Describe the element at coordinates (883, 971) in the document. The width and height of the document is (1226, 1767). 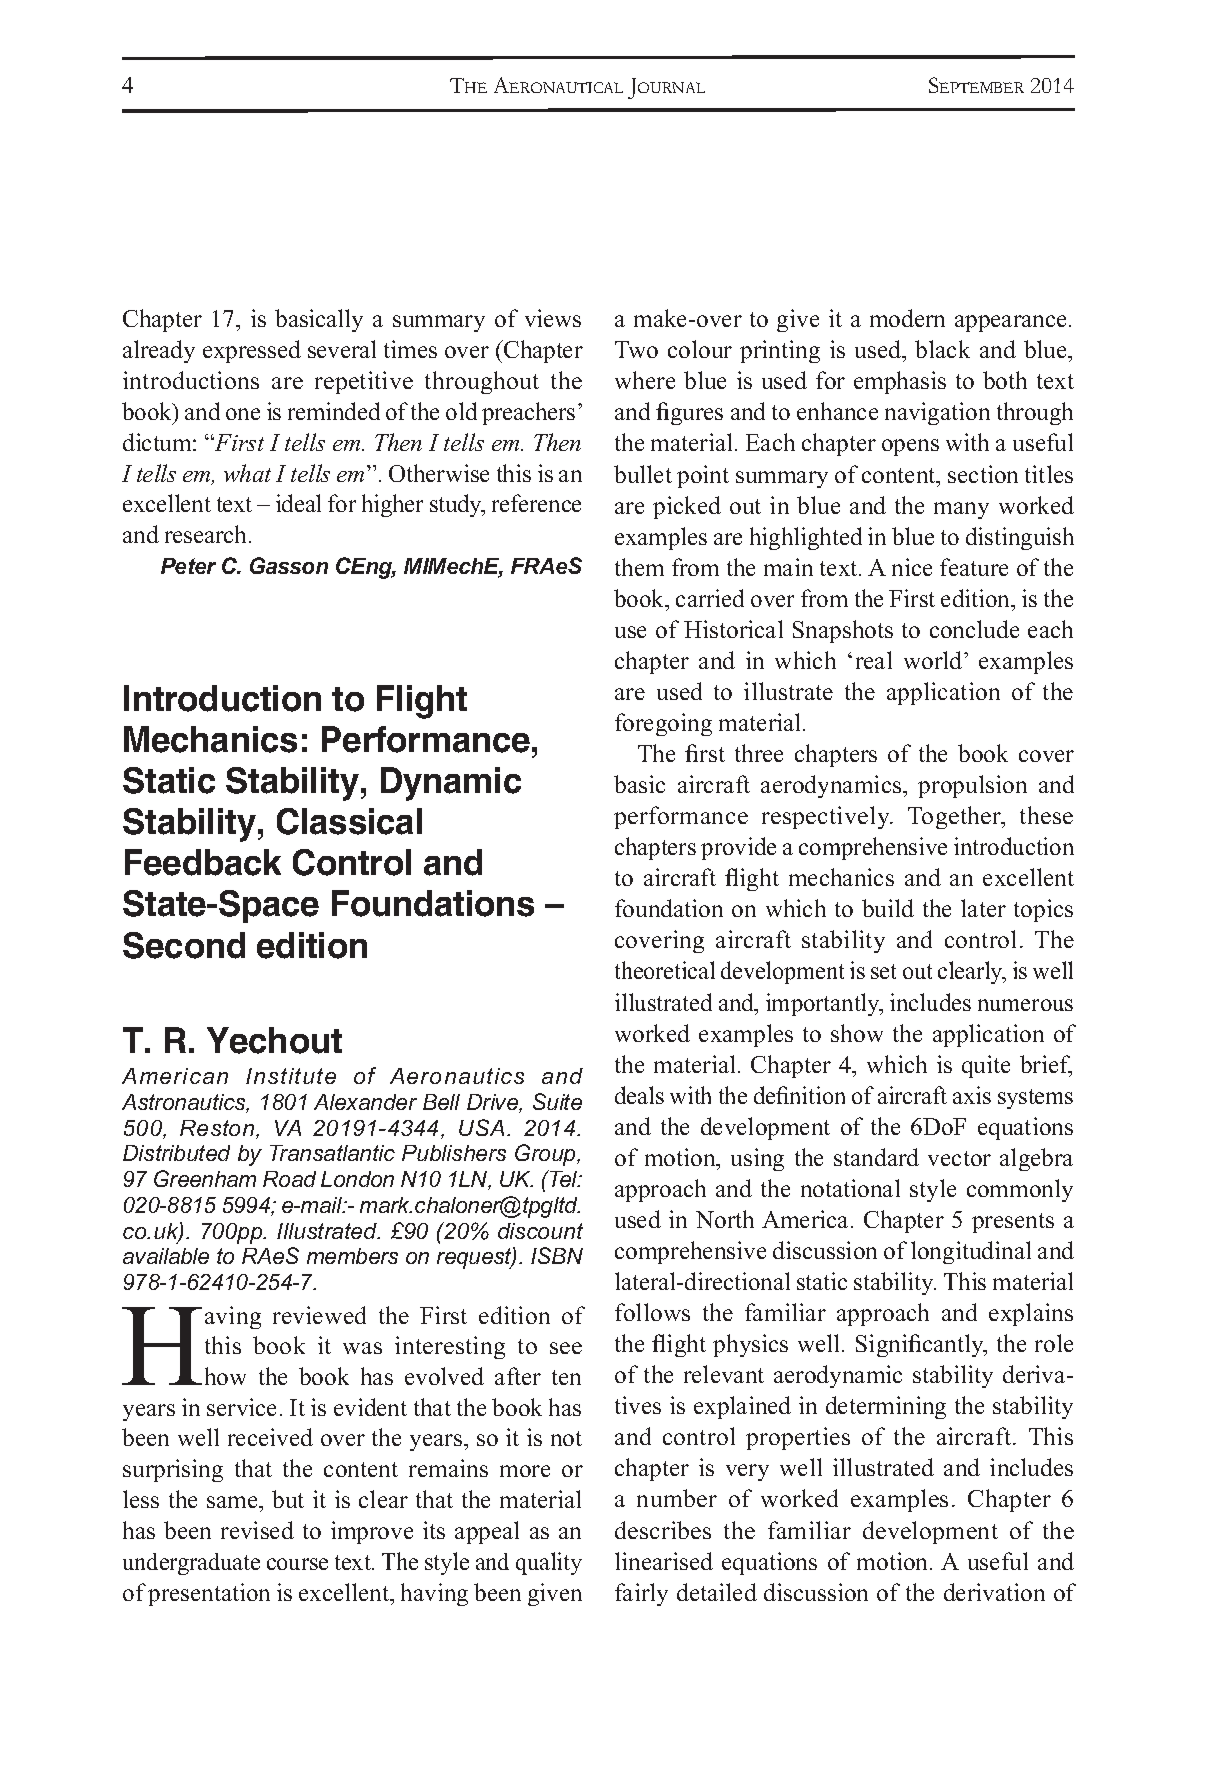
I see `set` at that location.
